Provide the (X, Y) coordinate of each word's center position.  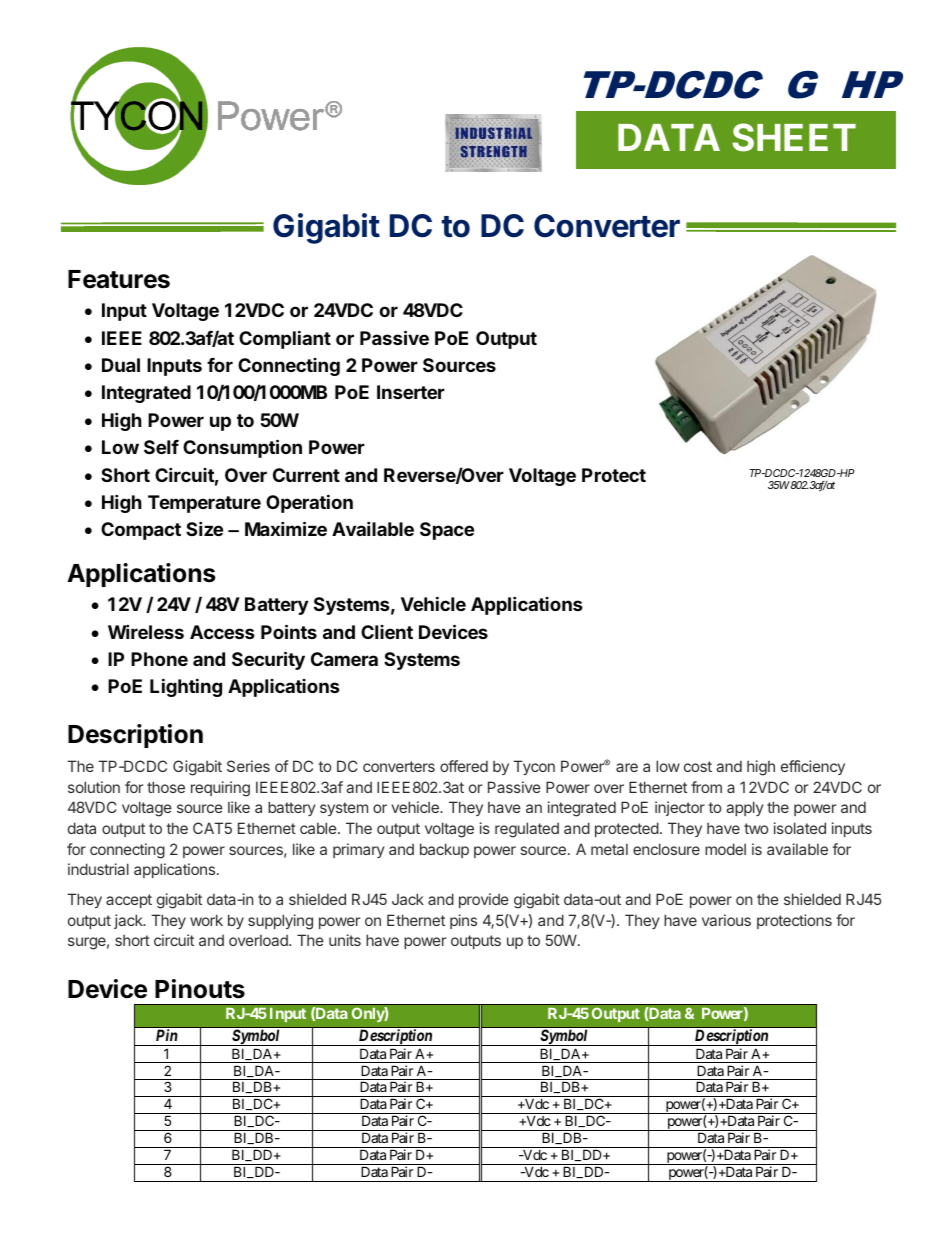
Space (447, 531)
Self (161, 447)
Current (306, 475)
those (166, 787)
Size (204, 528)
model (725, 849)
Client (387, 632)
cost (698, 766)
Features (119, 279)
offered (464, 766)
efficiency (813, 767)
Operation (309, 503)
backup (444, 850)
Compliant (285, 339)
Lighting (186, 687)
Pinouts (200, 989)
